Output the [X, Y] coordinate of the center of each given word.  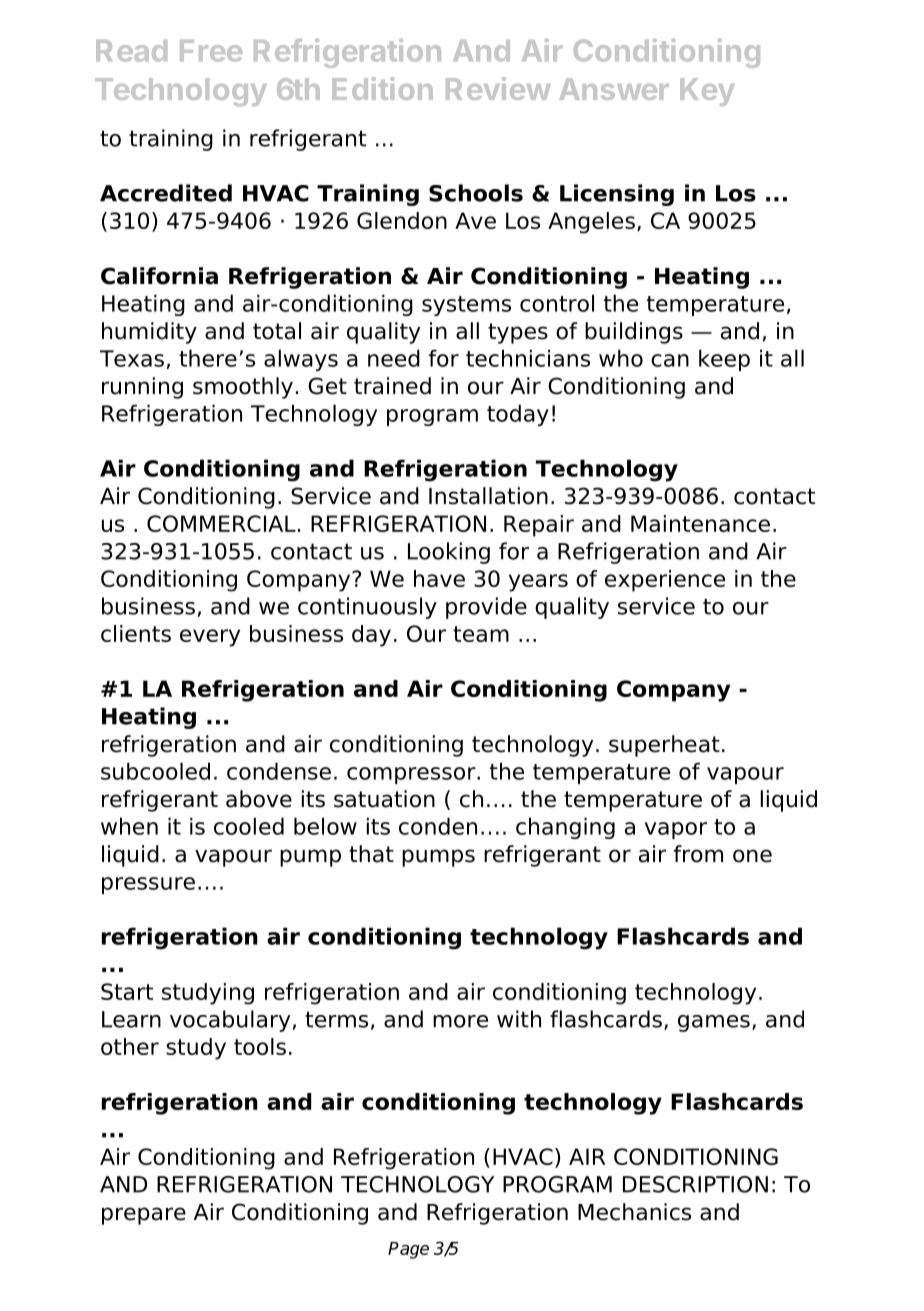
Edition [382, 88]
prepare [144, 1216]
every [210, 638]
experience [665, 581]
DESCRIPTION [695, 1184]
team [481, 634]
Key [707, 92]
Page [408, 1250]
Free [211, 51]
